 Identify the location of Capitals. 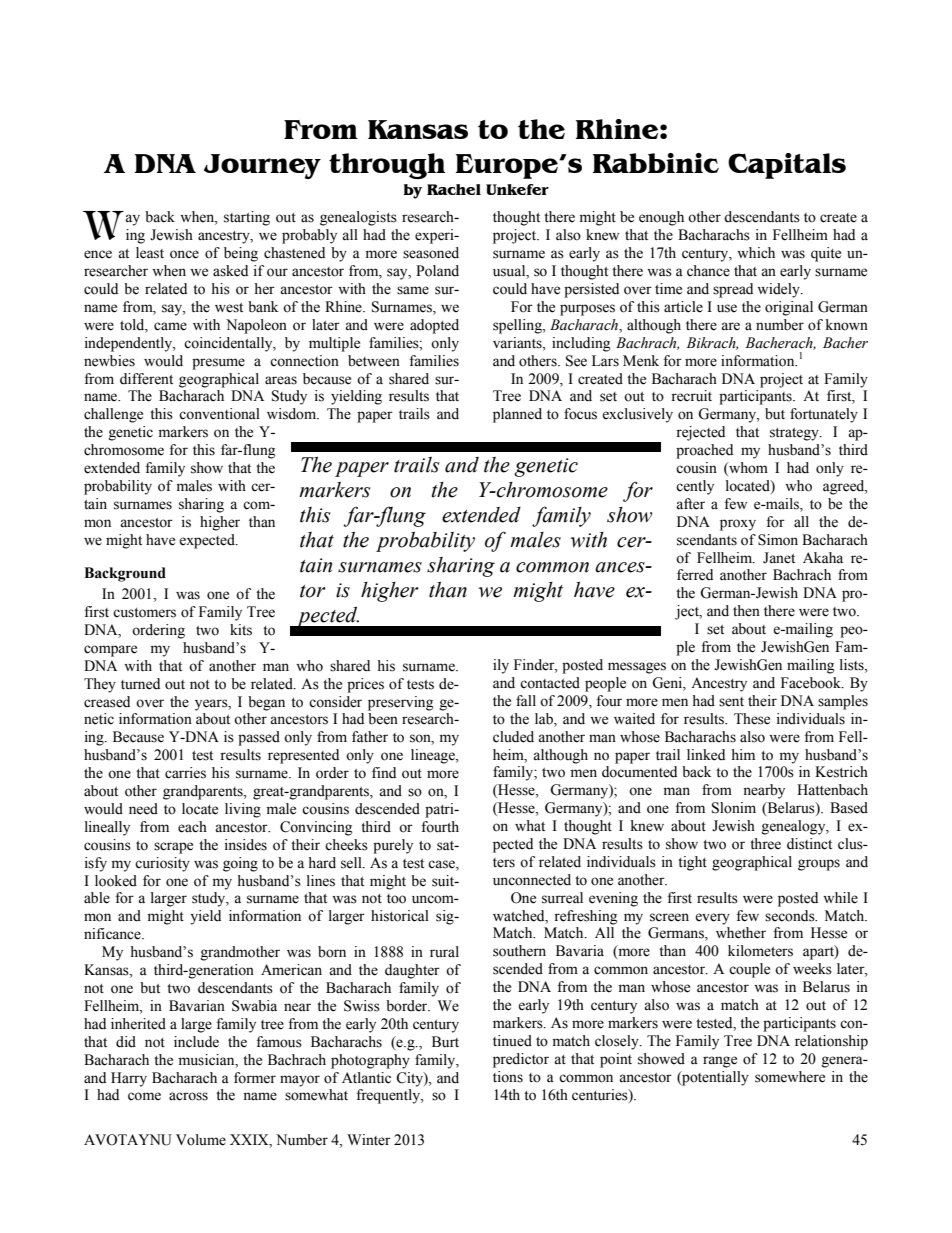
(787, 166).
